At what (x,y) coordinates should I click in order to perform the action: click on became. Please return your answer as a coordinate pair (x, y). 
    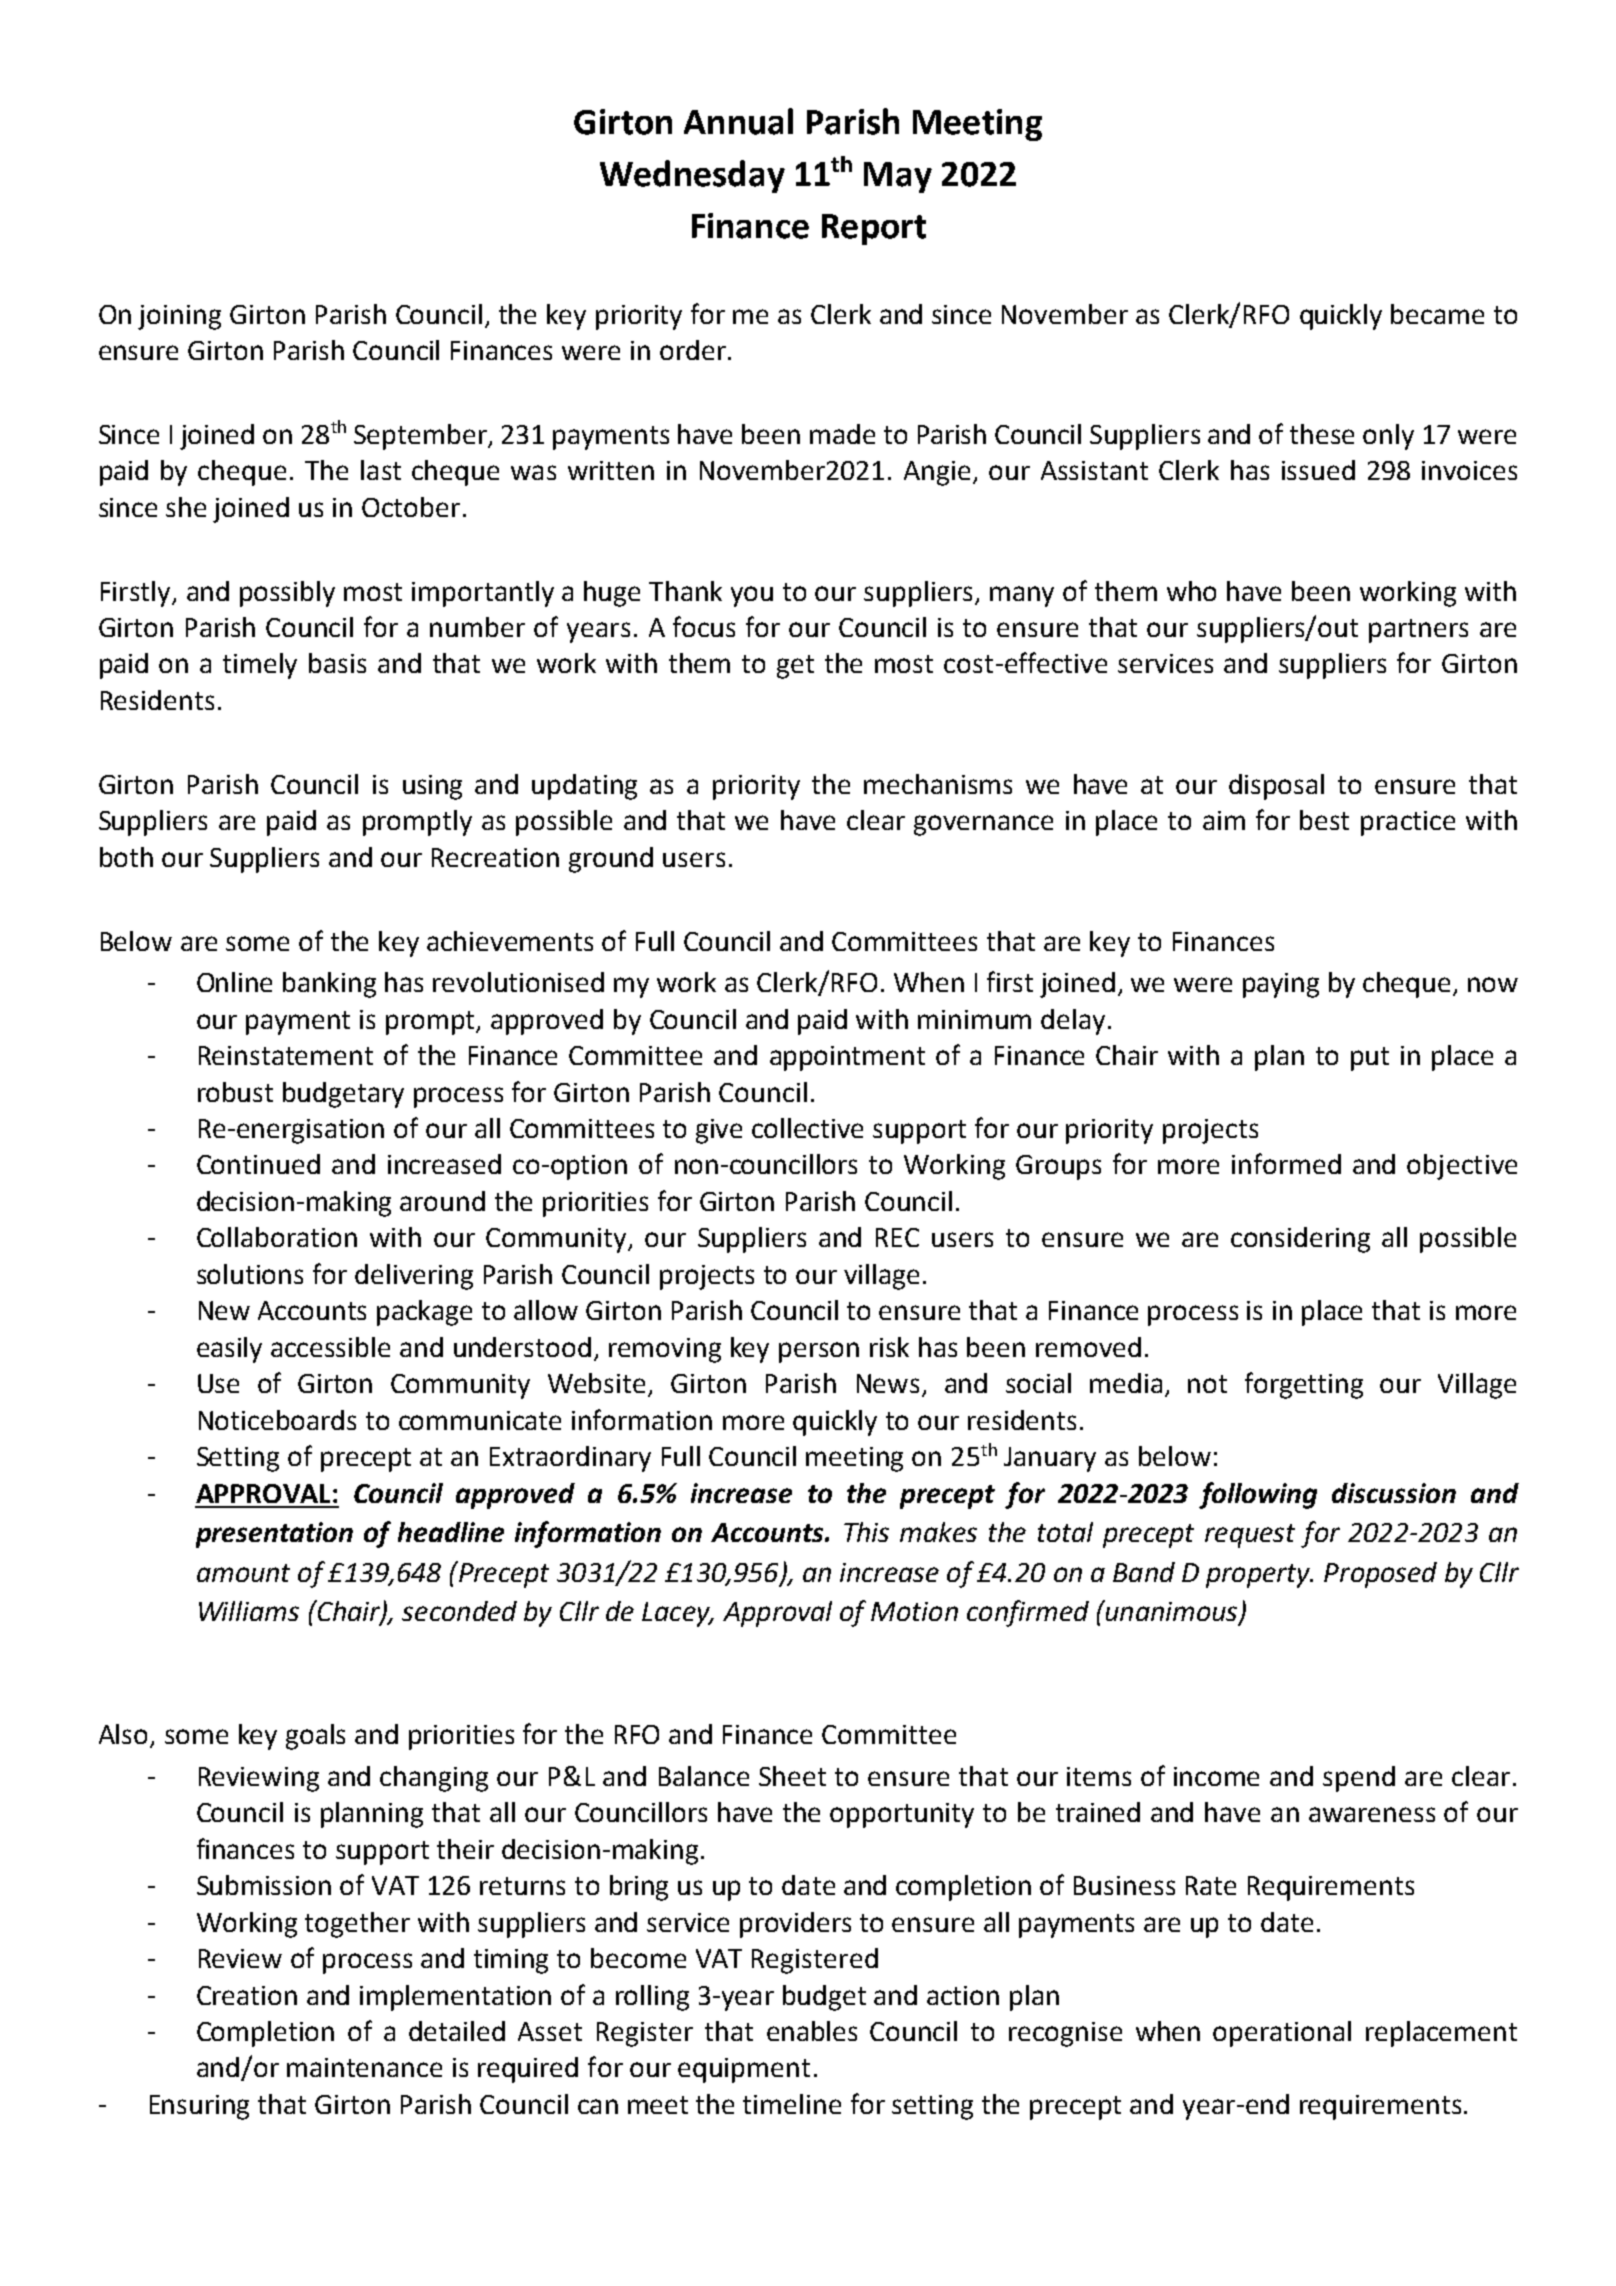
    Looking at the image, I should click on (1437, 314).
